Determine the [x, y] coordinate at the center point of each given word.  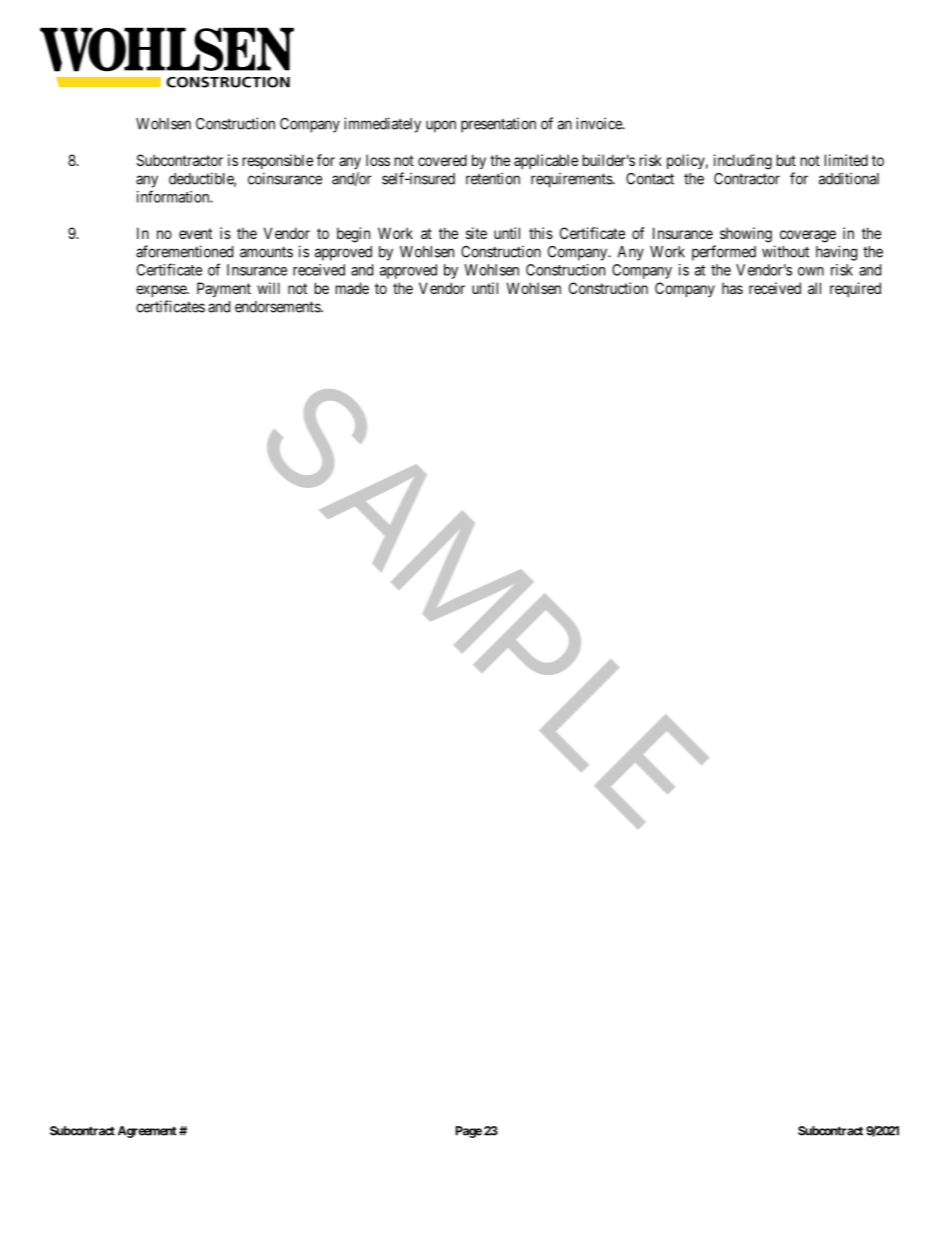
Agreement [147, 1132]
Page [469, 1132]
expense [162, 291]
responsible [278, 161]
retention [493, 178]
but [786, 160]
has [732, 288]
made [352, 288]
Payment [224, 289]
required [855, 289]
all [814, 288]
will [268, 288]
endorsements [278, 307]
